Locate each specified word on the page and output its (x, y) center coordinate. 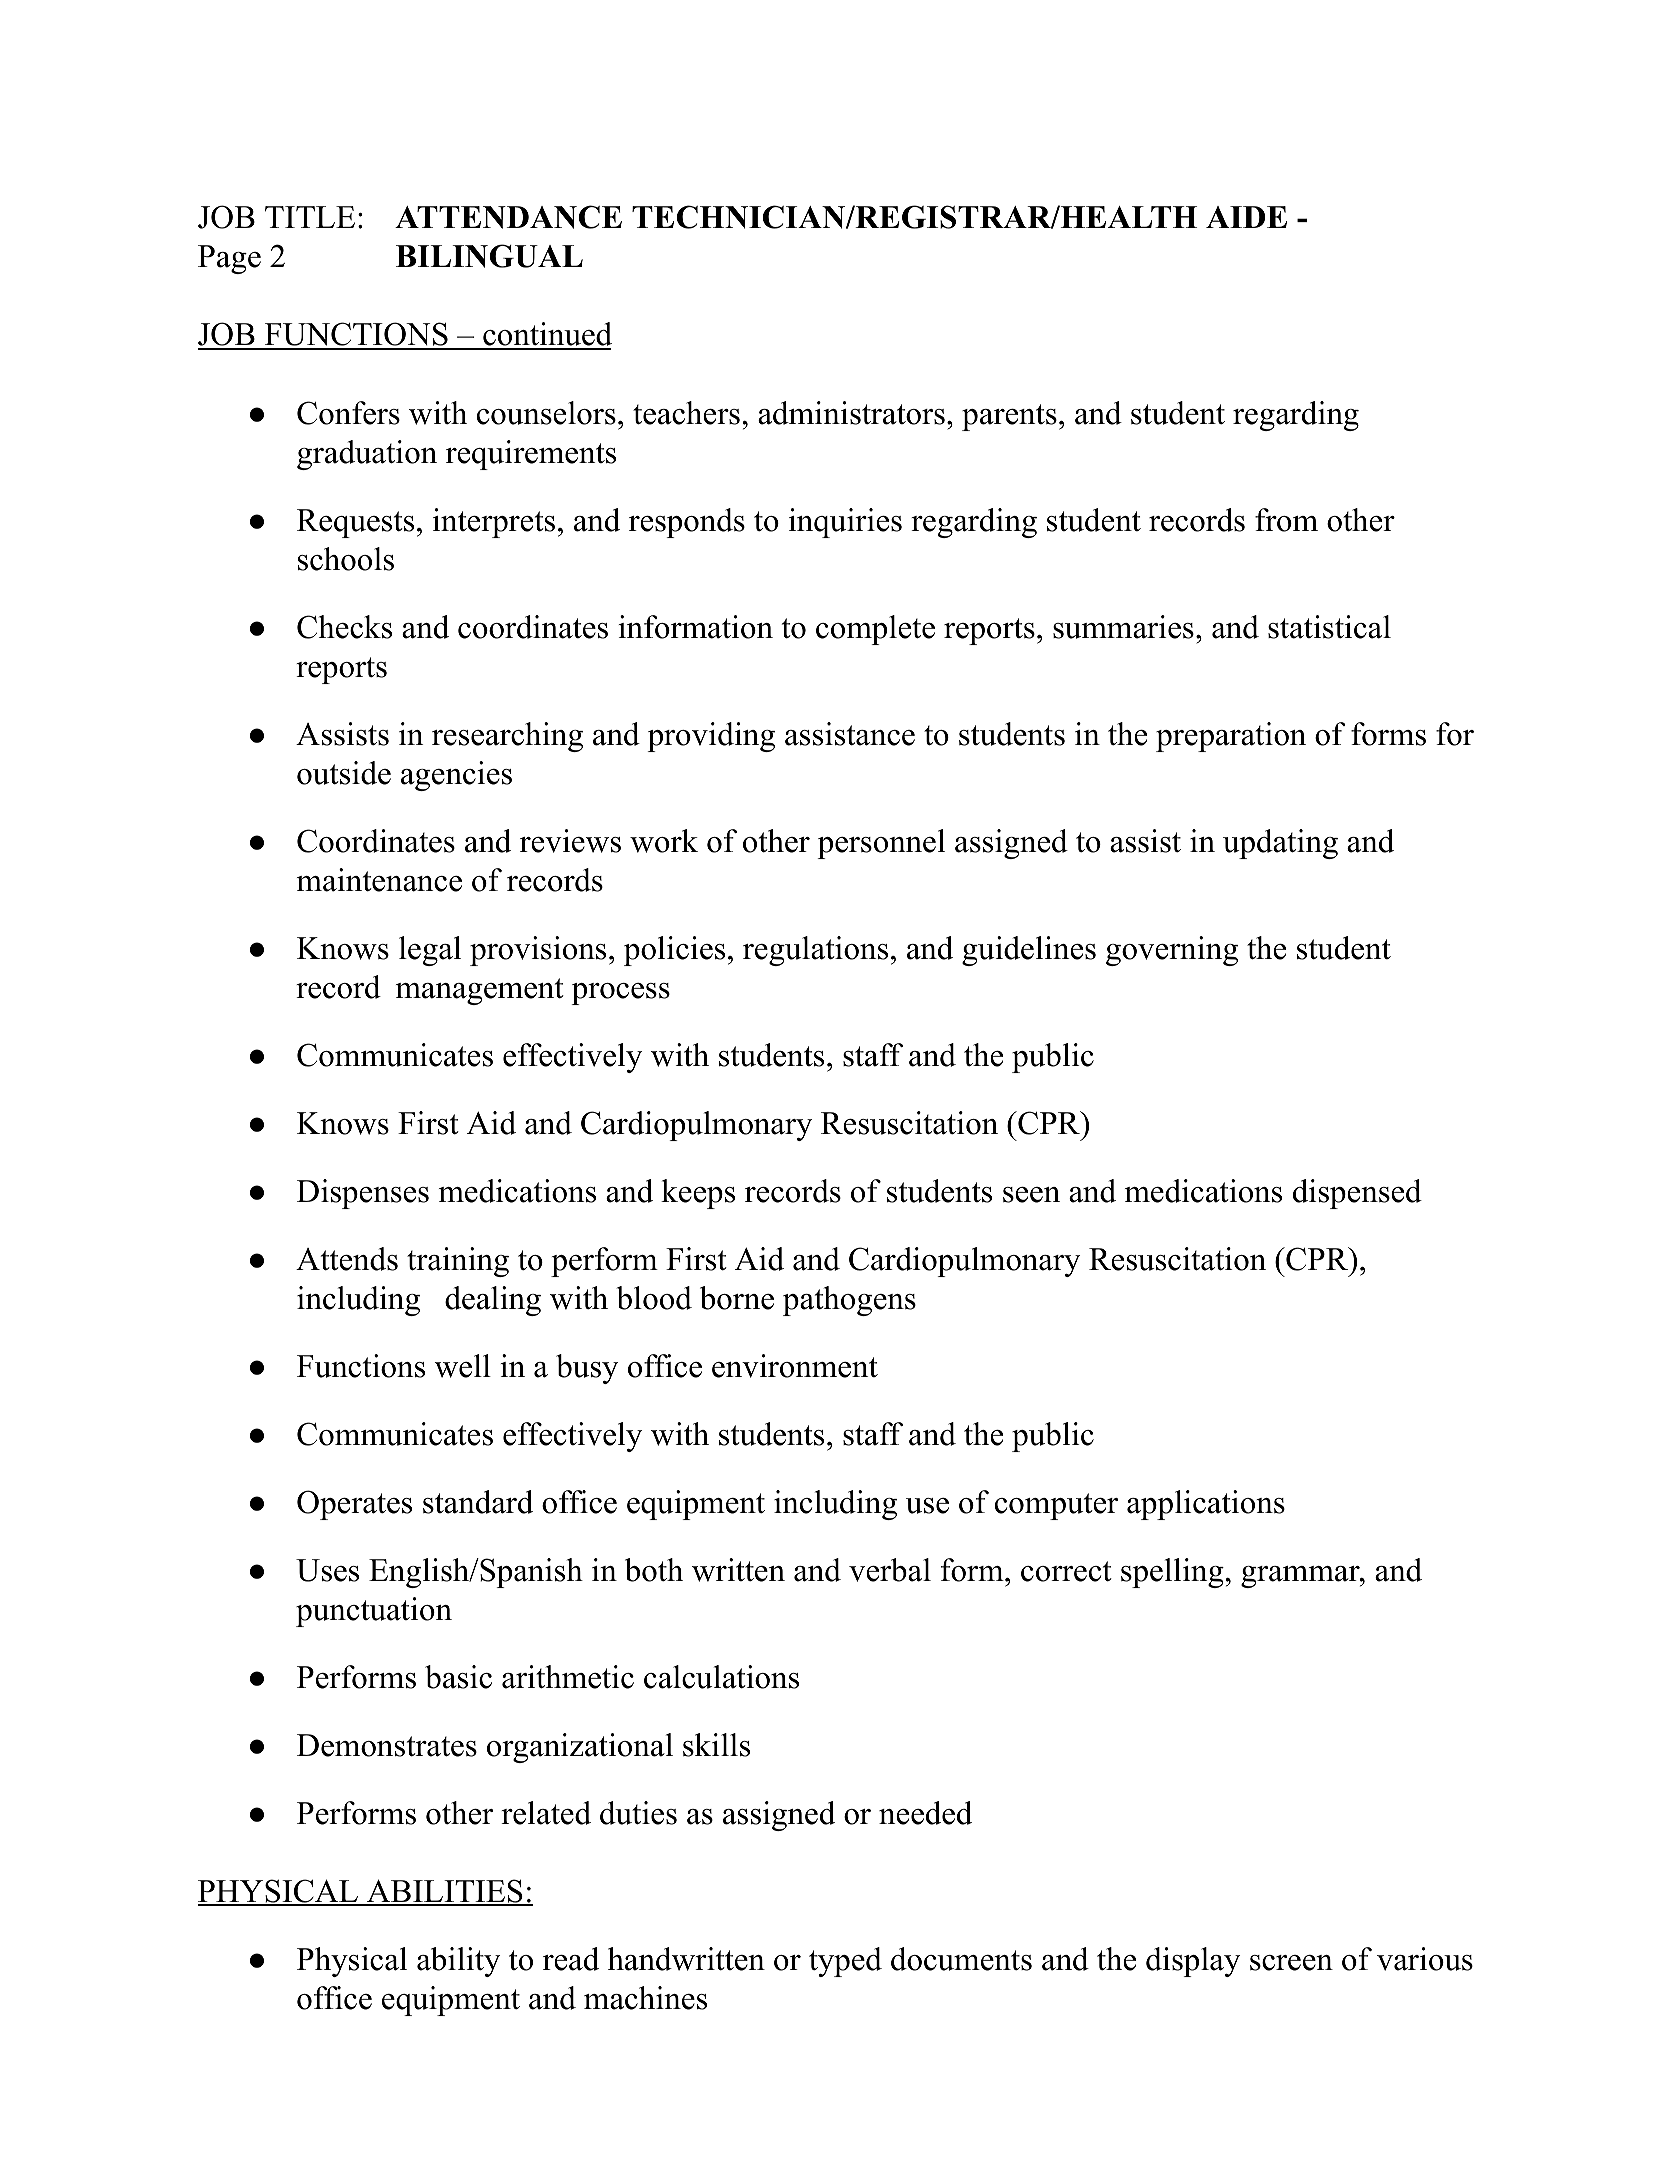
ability (458, 1962)
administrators (851, 413)
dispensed (1357, 1194)
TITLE (310, 217)
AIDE (1246, 217)
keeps (698, 1194)
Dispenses (363, 1194)
